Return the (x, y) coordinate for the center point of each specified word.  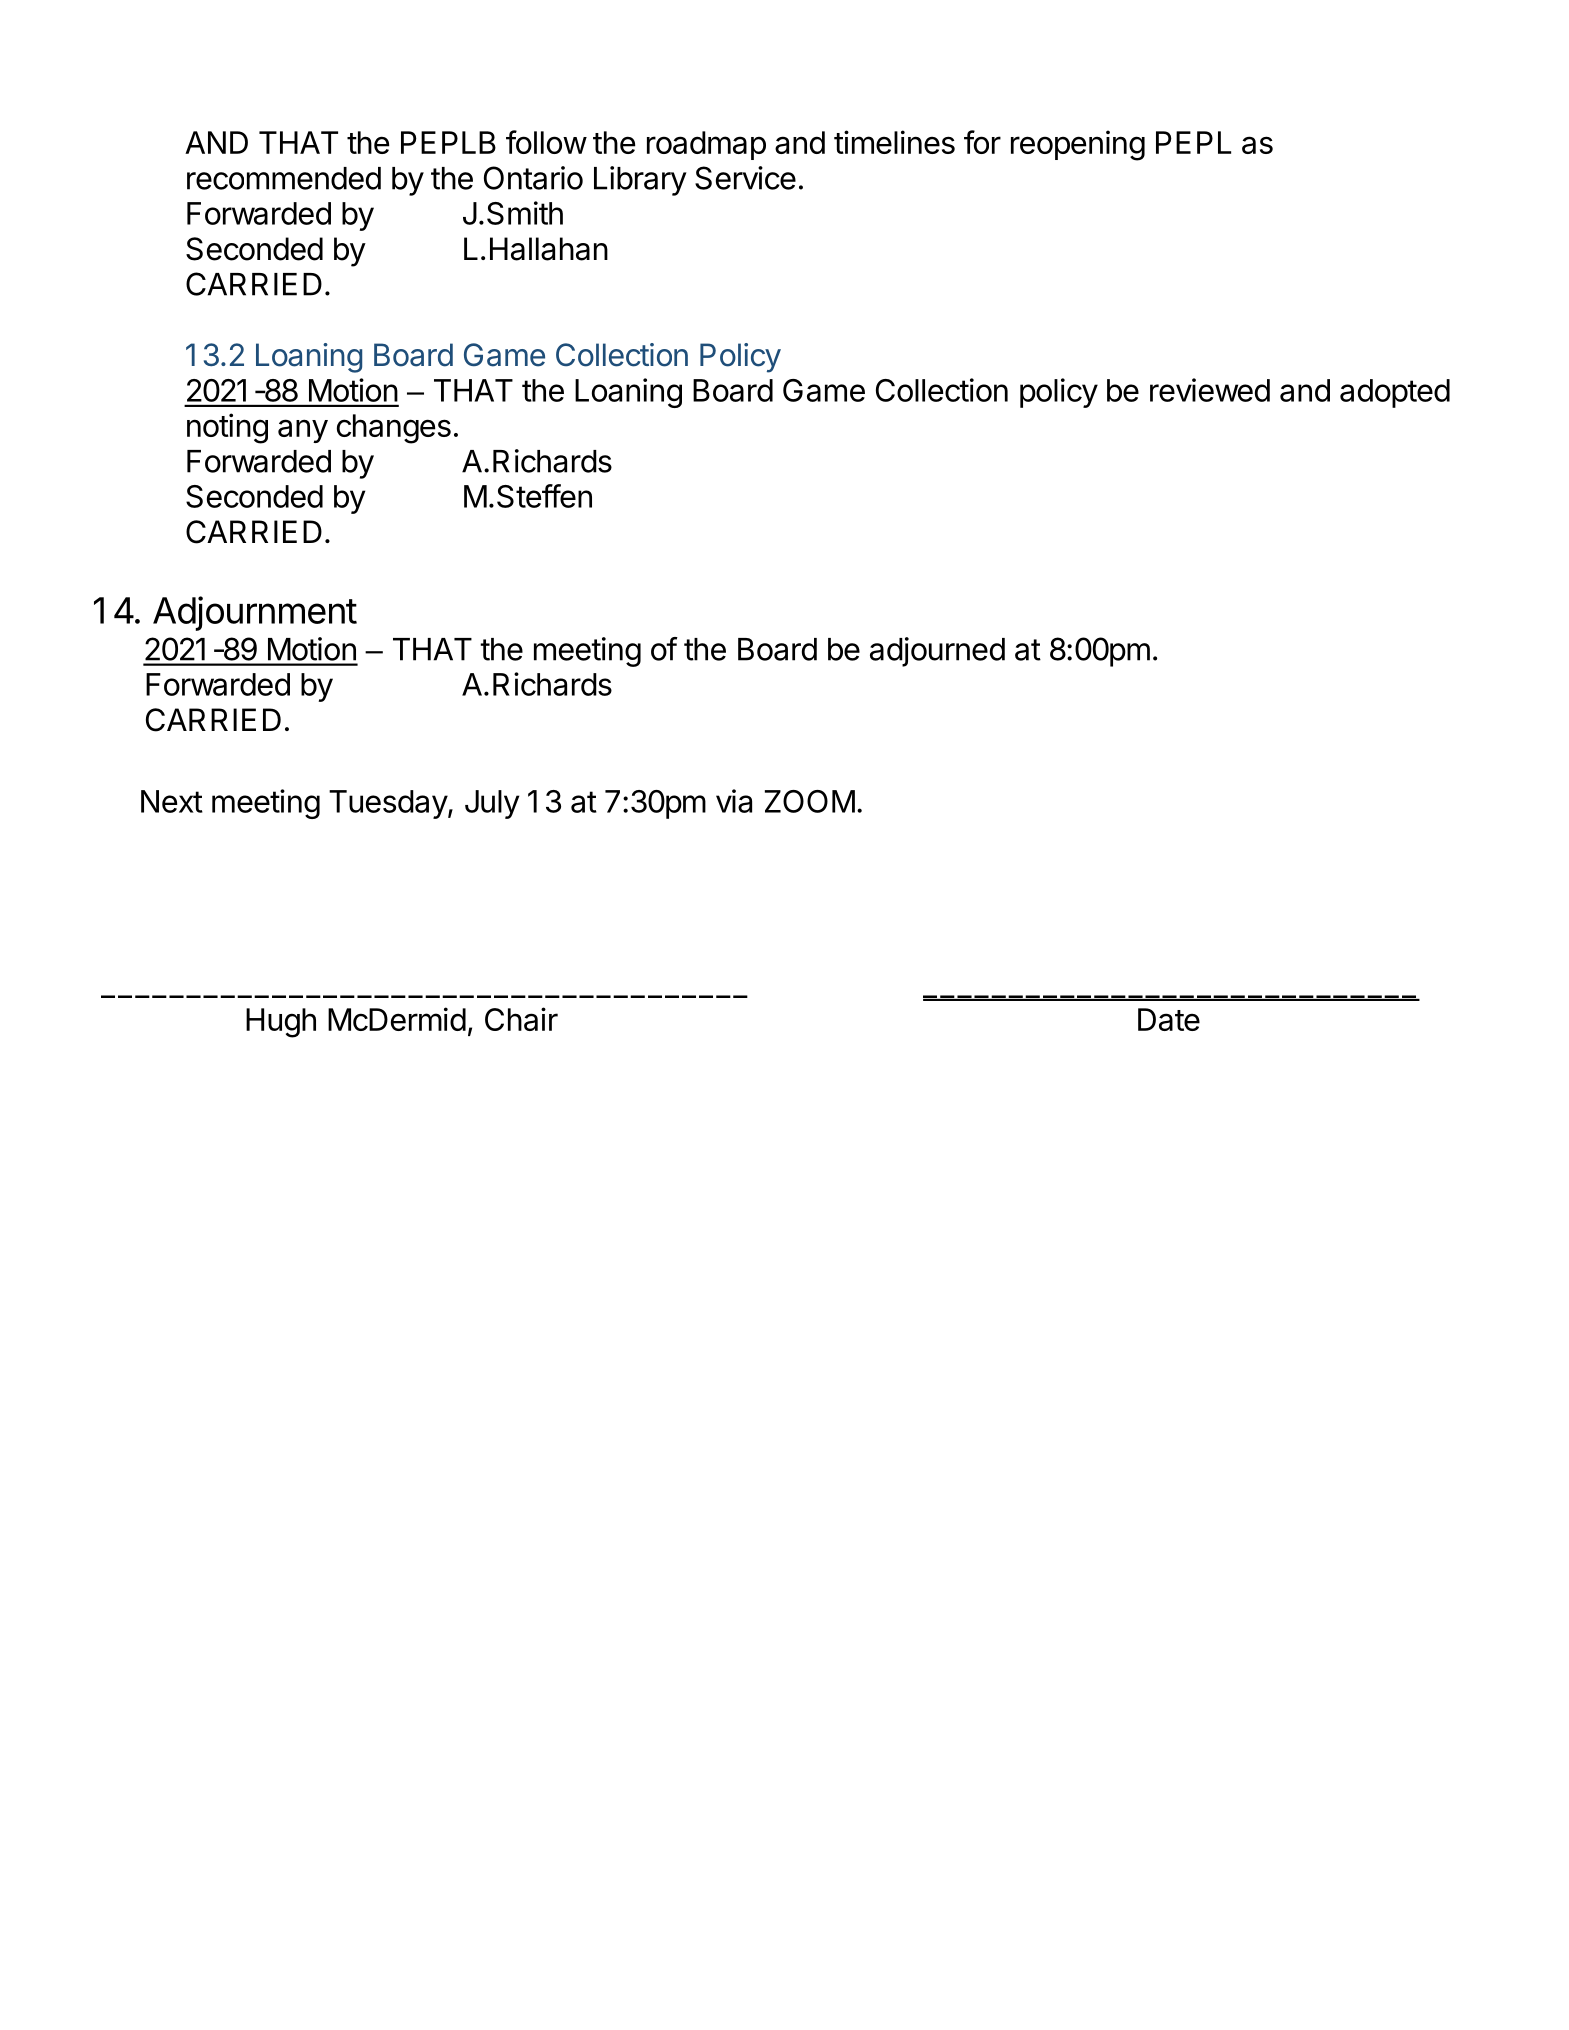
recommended (284, 178)
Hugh (281, 1023)
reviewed (1210, 390)
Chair (521, 1019)
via (734, 801)
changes (394, 429)
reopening (1078, 145)
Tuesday (389, 804)
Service (745, 178)
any (303, 431)
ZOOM (810, 801)
